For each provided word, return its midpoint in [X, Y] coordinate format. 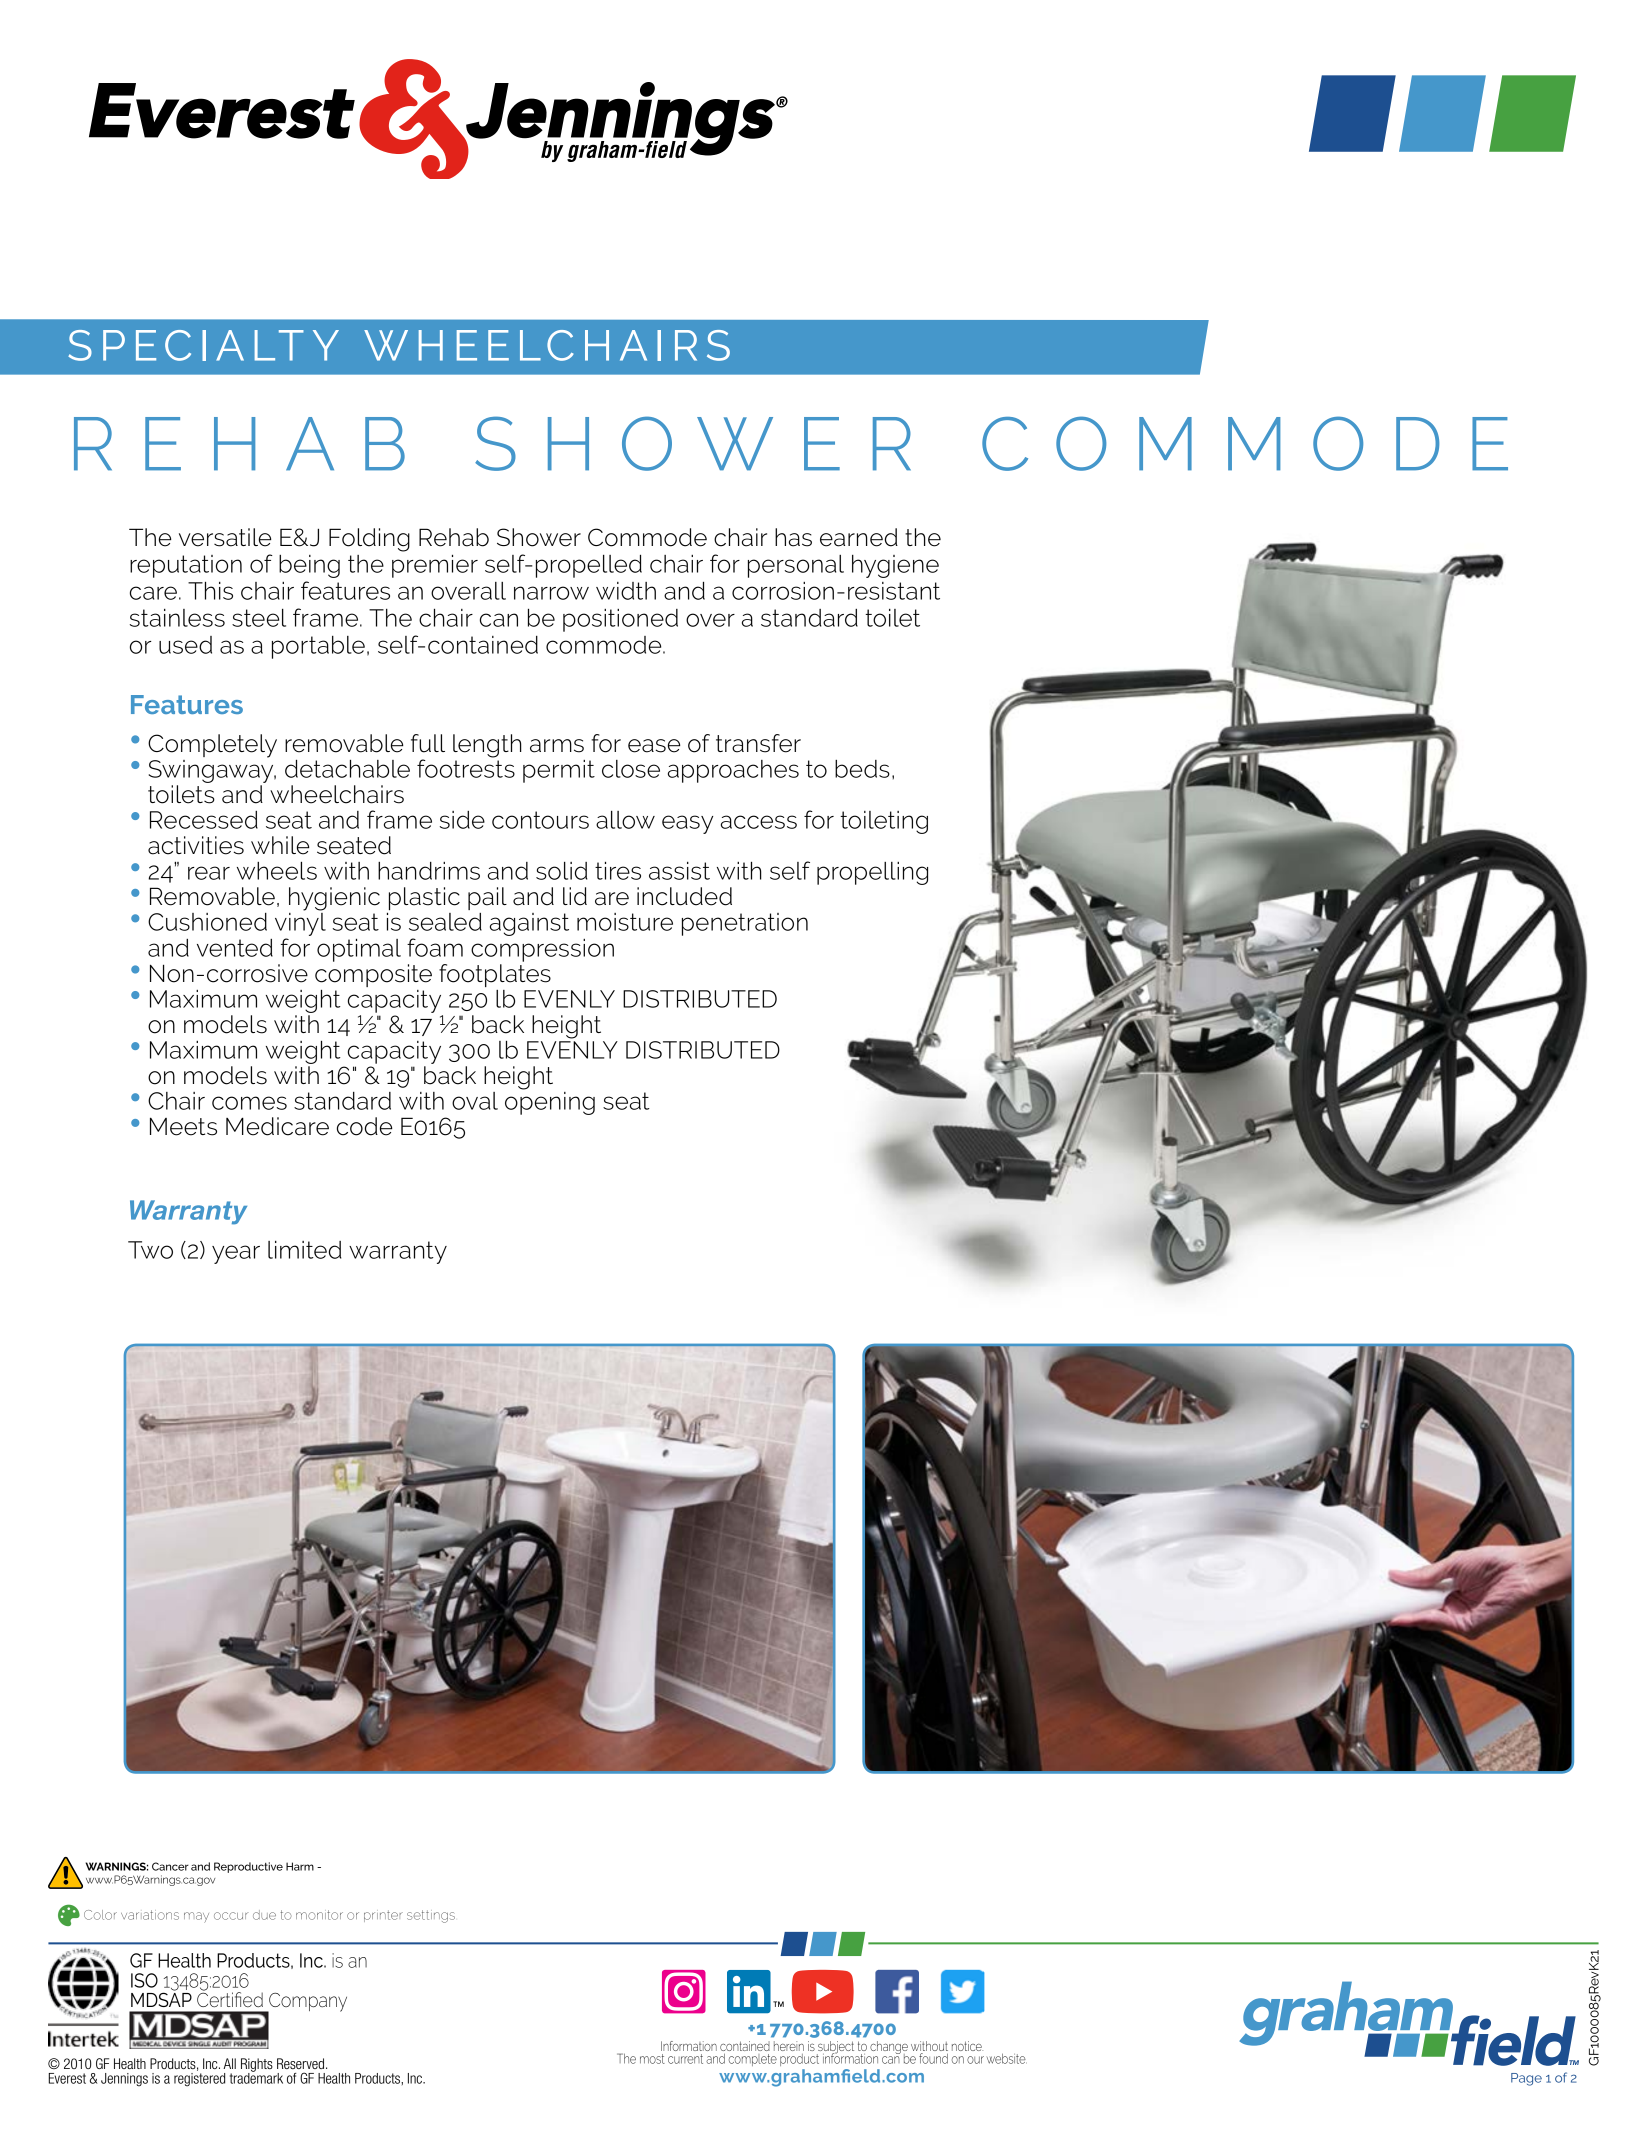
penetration [745, 924]
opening [550, 1102]
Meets [183, 1126]
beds [862, 769]
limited [304, 1250]
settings [431, 1916]
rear [209, 873]
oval [475, 1101]
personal [796, 566]
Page [1526, 2079]
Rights [257, 2066]
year [236, 1254]
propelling [872, 873]
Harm [300, 1866]
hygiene [895, 566]
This [210, 591]
